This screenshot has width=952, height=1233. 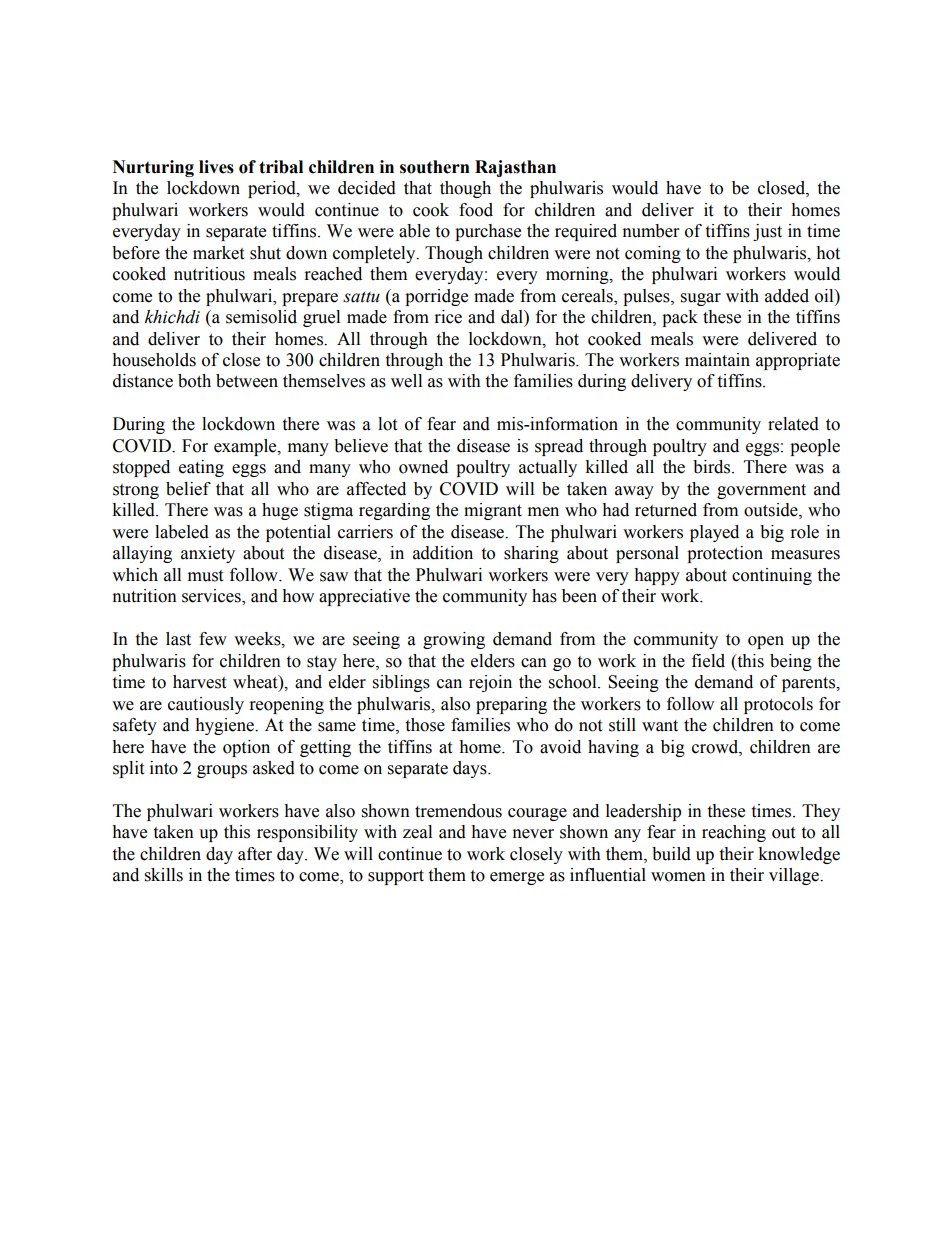 What do you see at coordinates (493, 511) in the screenshot?
I see `migrant` at bounding box center [493, 511].
